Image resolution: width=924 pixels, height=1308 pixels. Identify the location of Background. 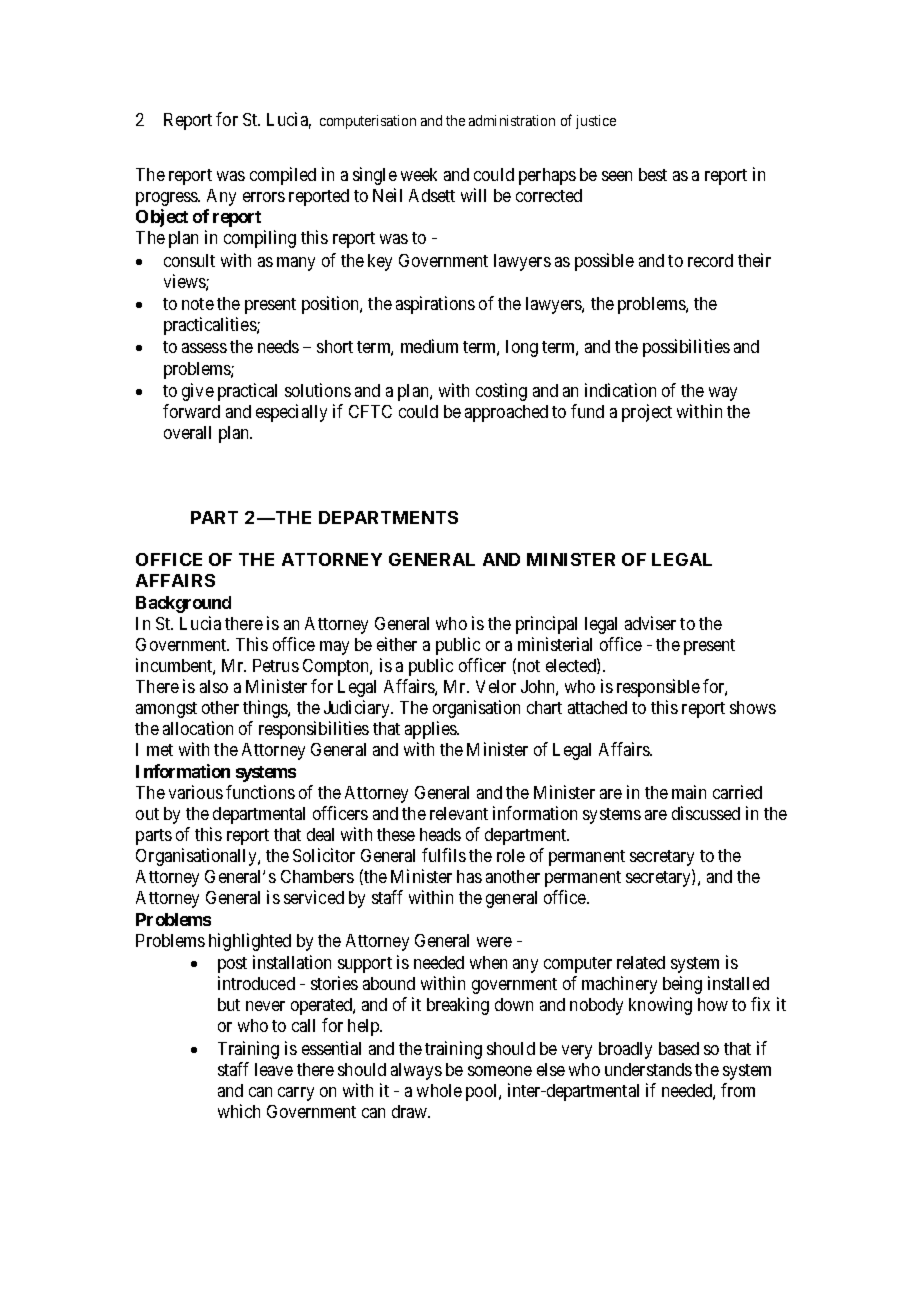
(183, 604).
